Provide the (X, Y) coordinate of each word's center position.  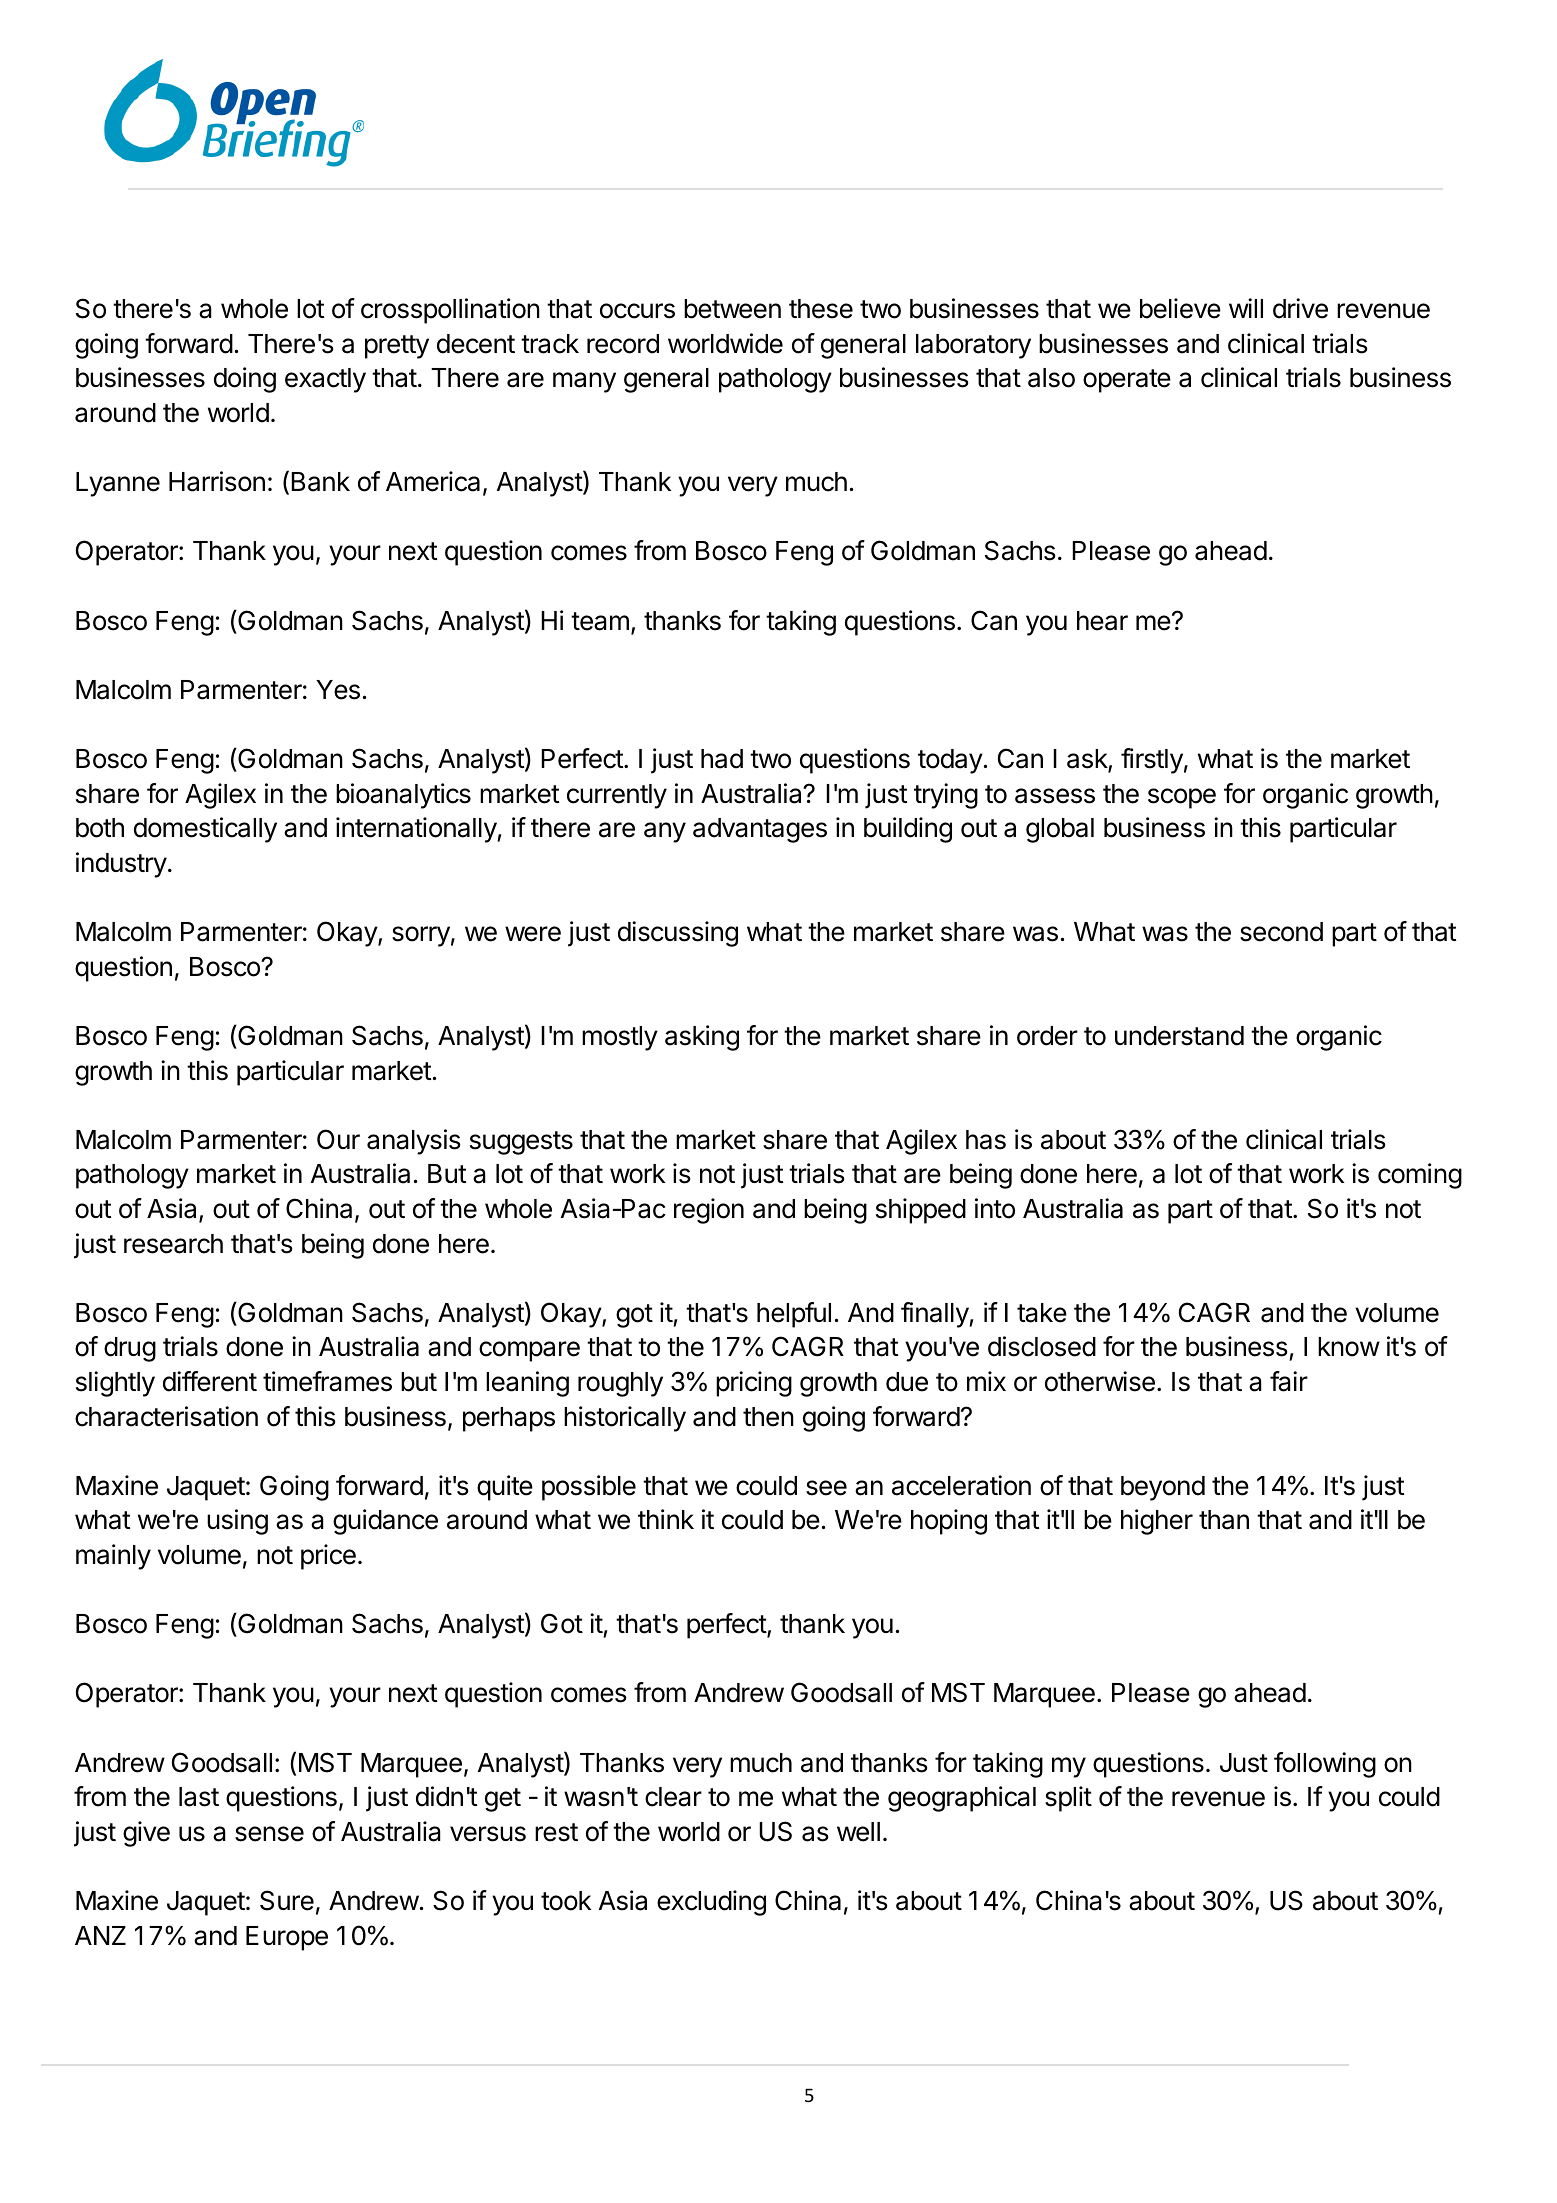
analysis (414, 1142)
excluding (711, 1903)
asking (702, 1038)
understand (1179, 1036)
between (732, 309)
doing (245, 380)
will (1246, 308)
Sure (287, 1900)
